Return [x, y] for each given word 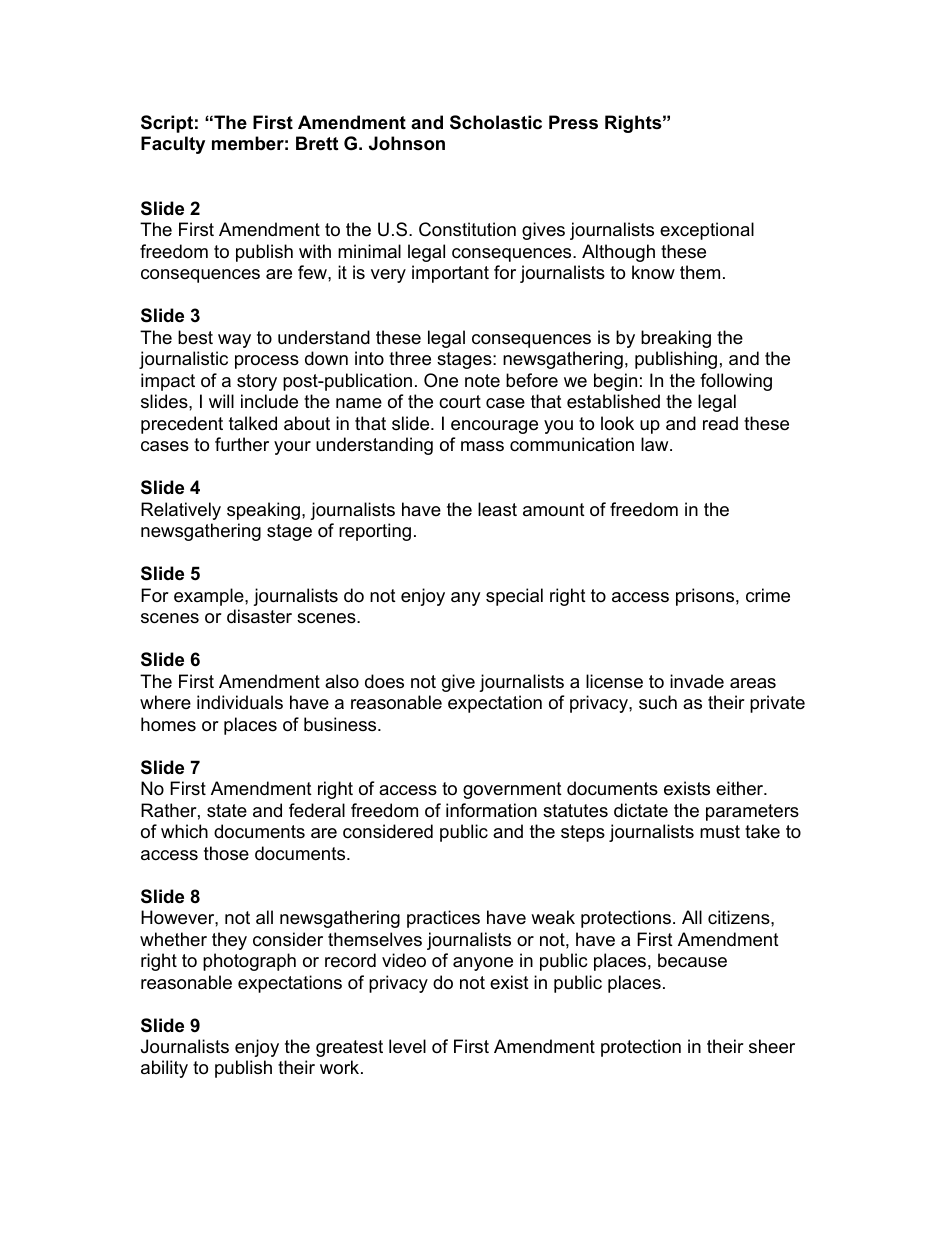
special [514, 597]
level [407, 1046]
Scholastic [496, 122]
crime [768, 595]
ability [164, 1069]
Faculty [173, 145]
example [210, 597]
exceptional [707, 231]
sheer [772, 1046]
